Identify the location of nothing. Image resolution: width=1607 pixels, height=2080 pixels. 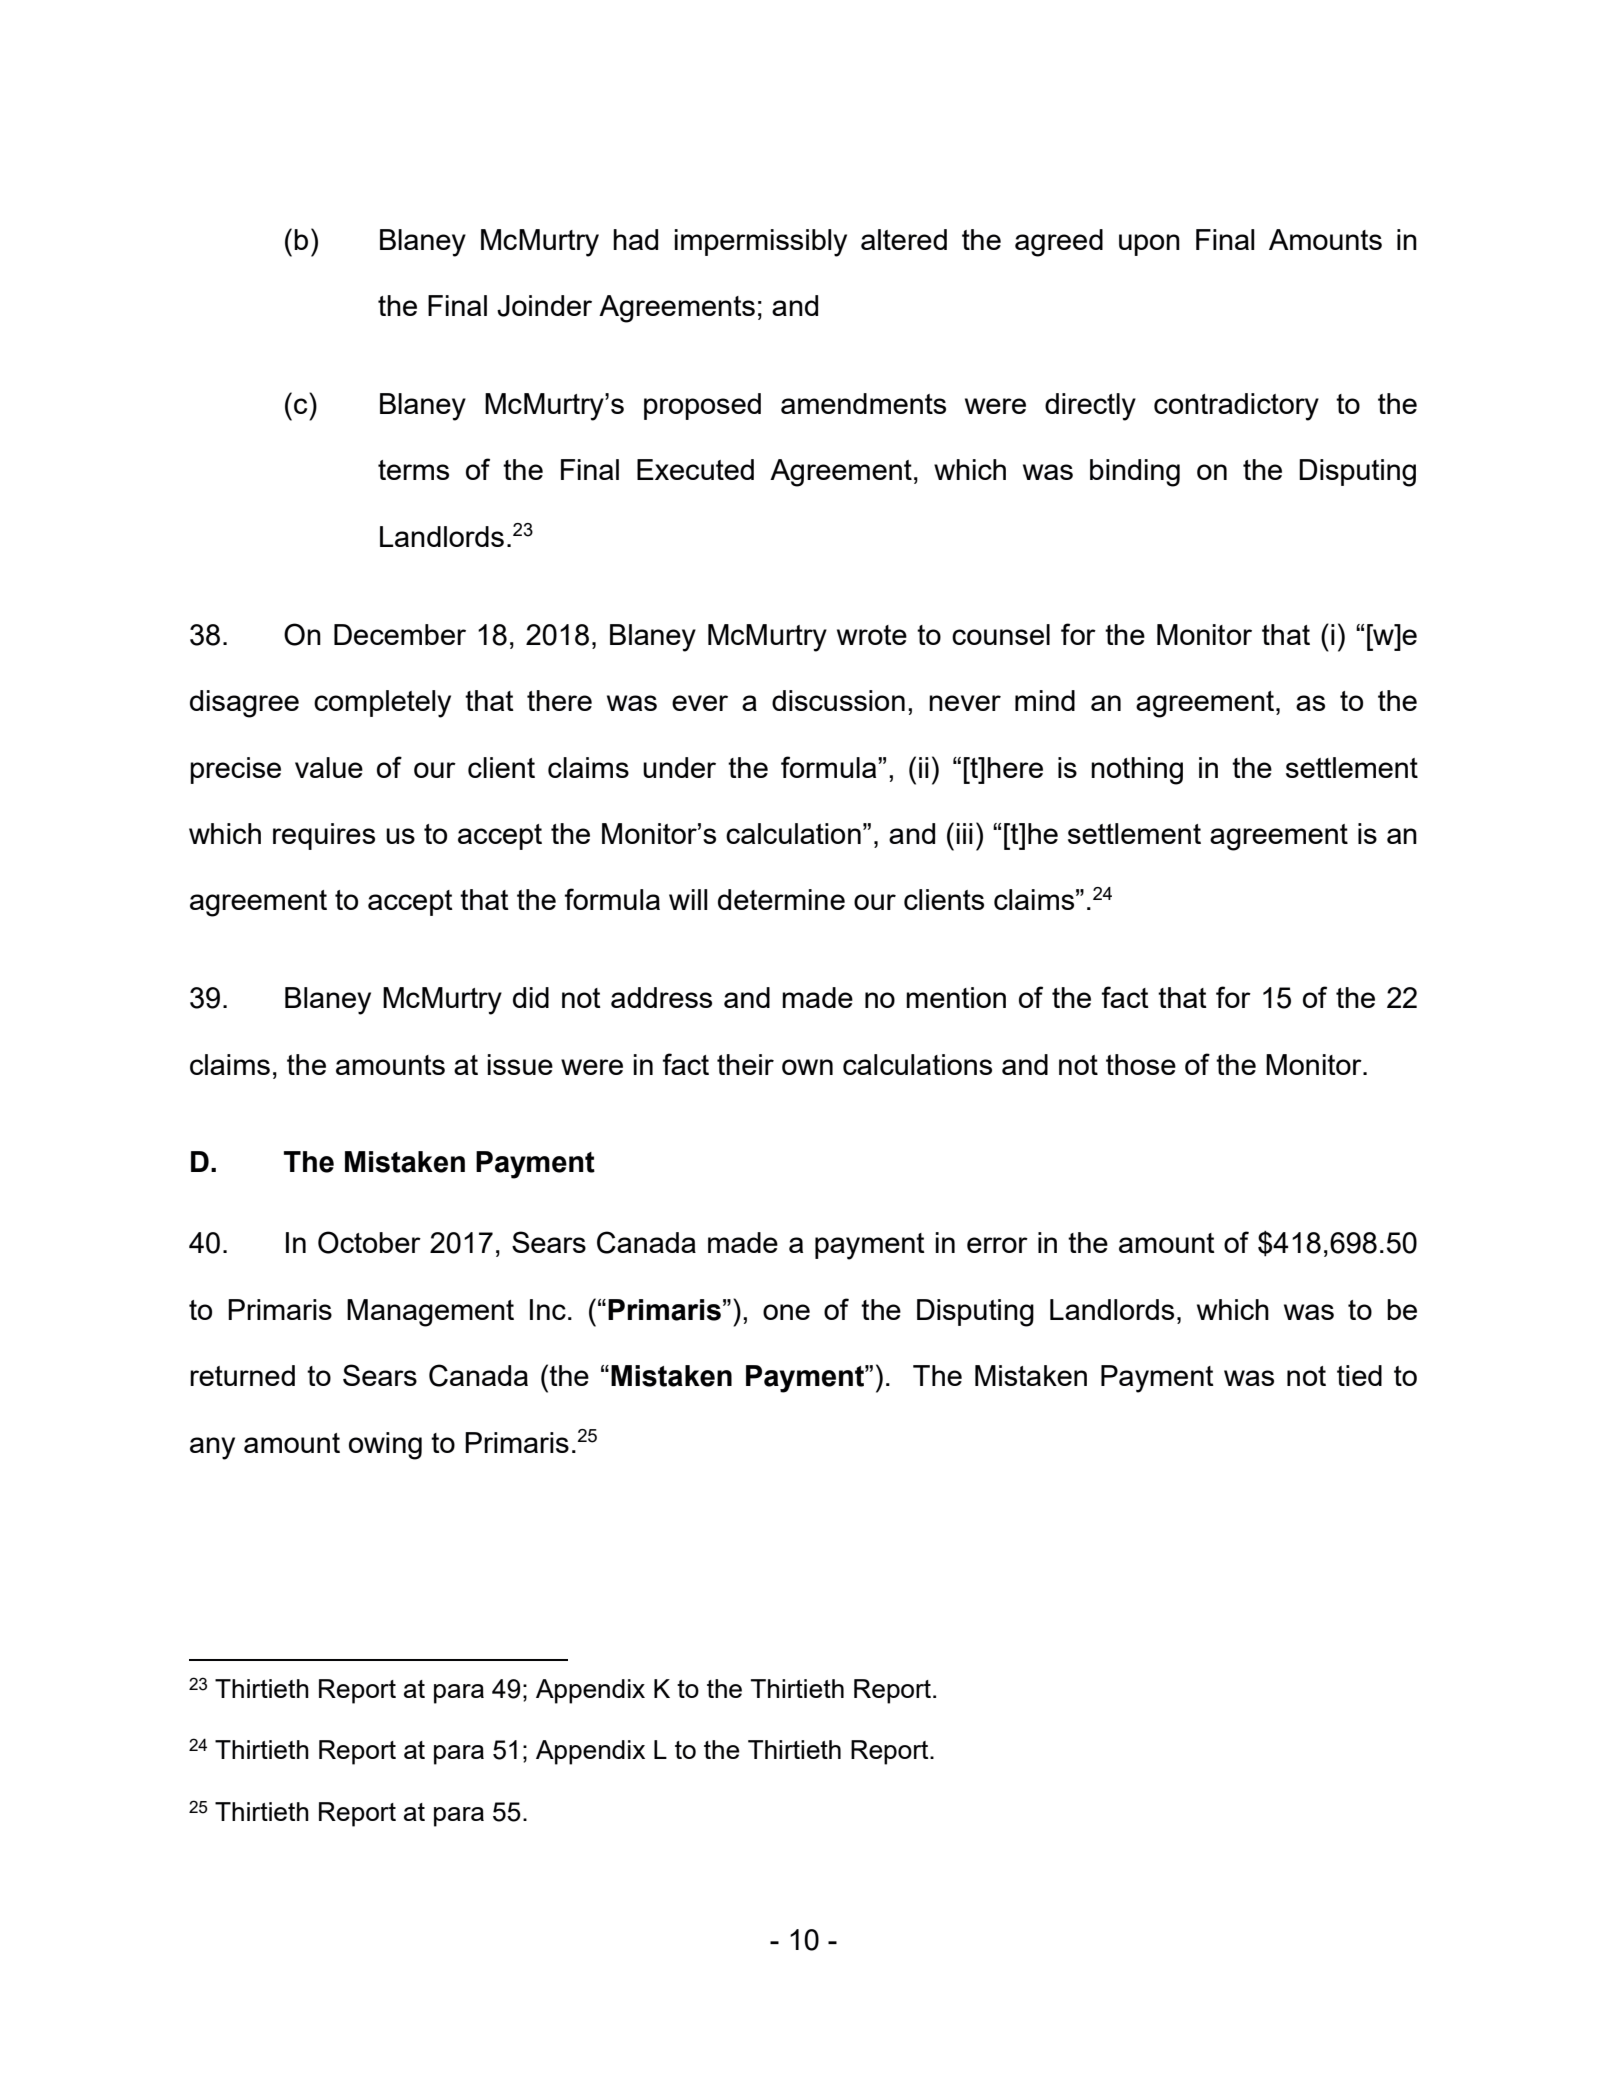
(1137, 771).
